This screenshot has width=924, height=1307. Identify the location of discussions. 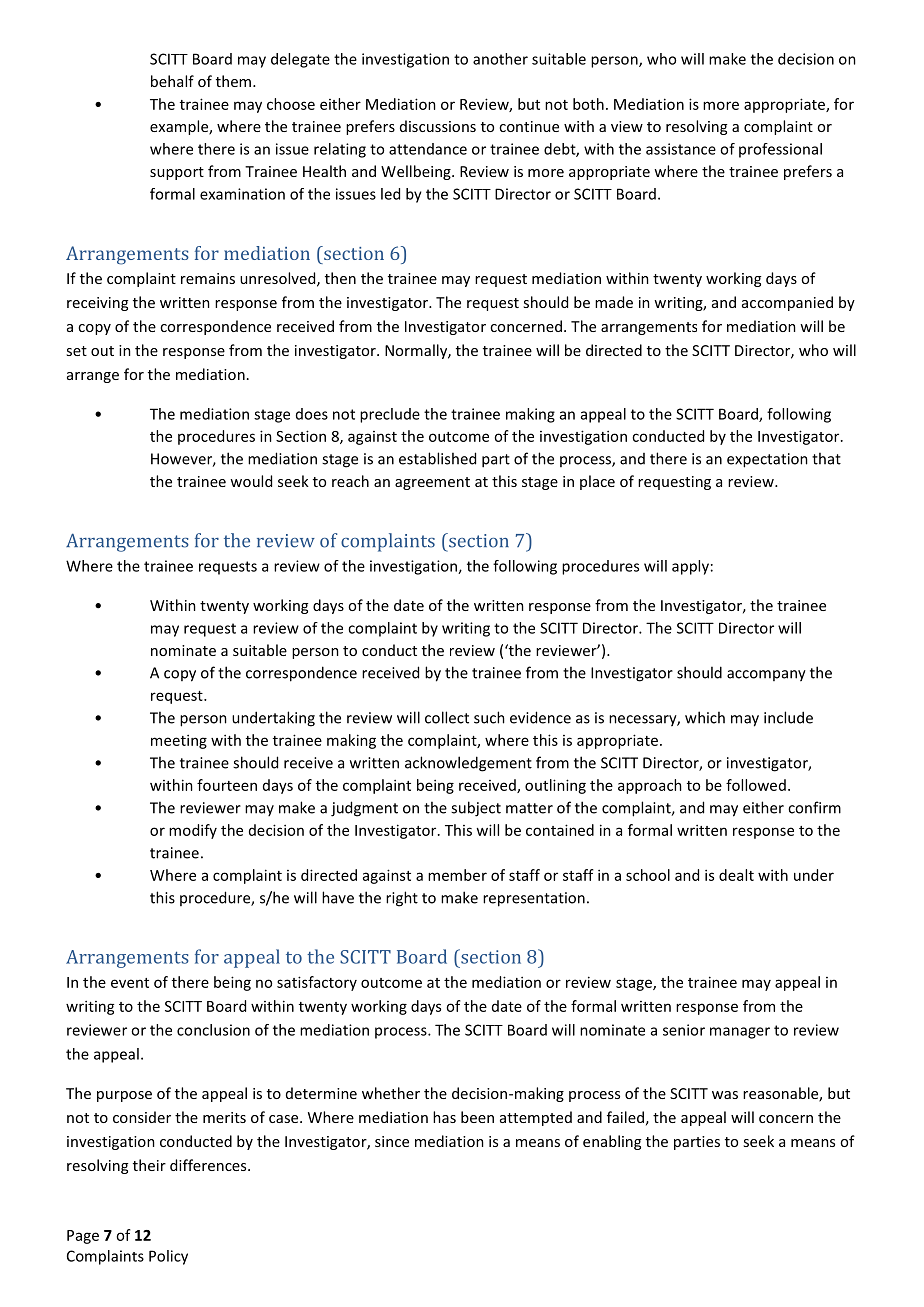
(438, 126).
